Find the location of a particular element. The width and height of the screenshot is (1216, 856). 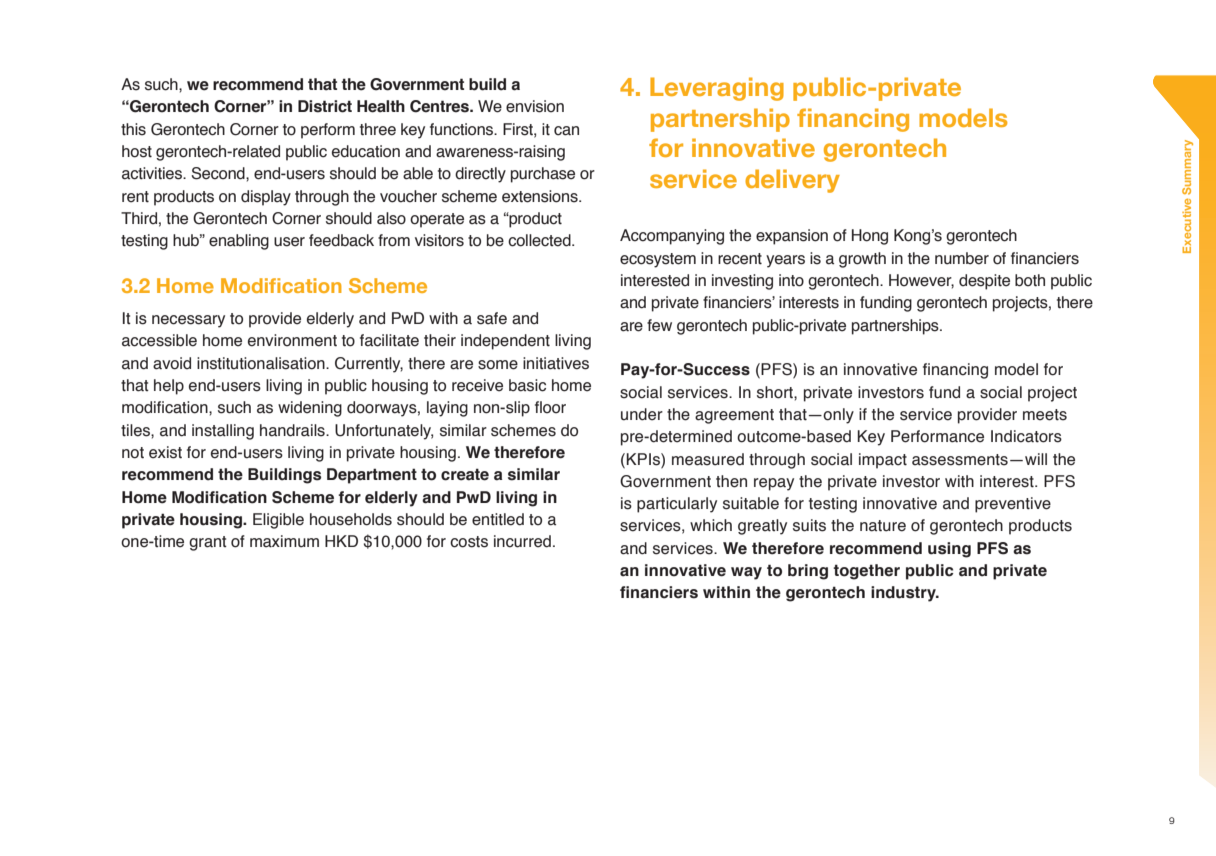

independent is located at coordinates (505, 342).
